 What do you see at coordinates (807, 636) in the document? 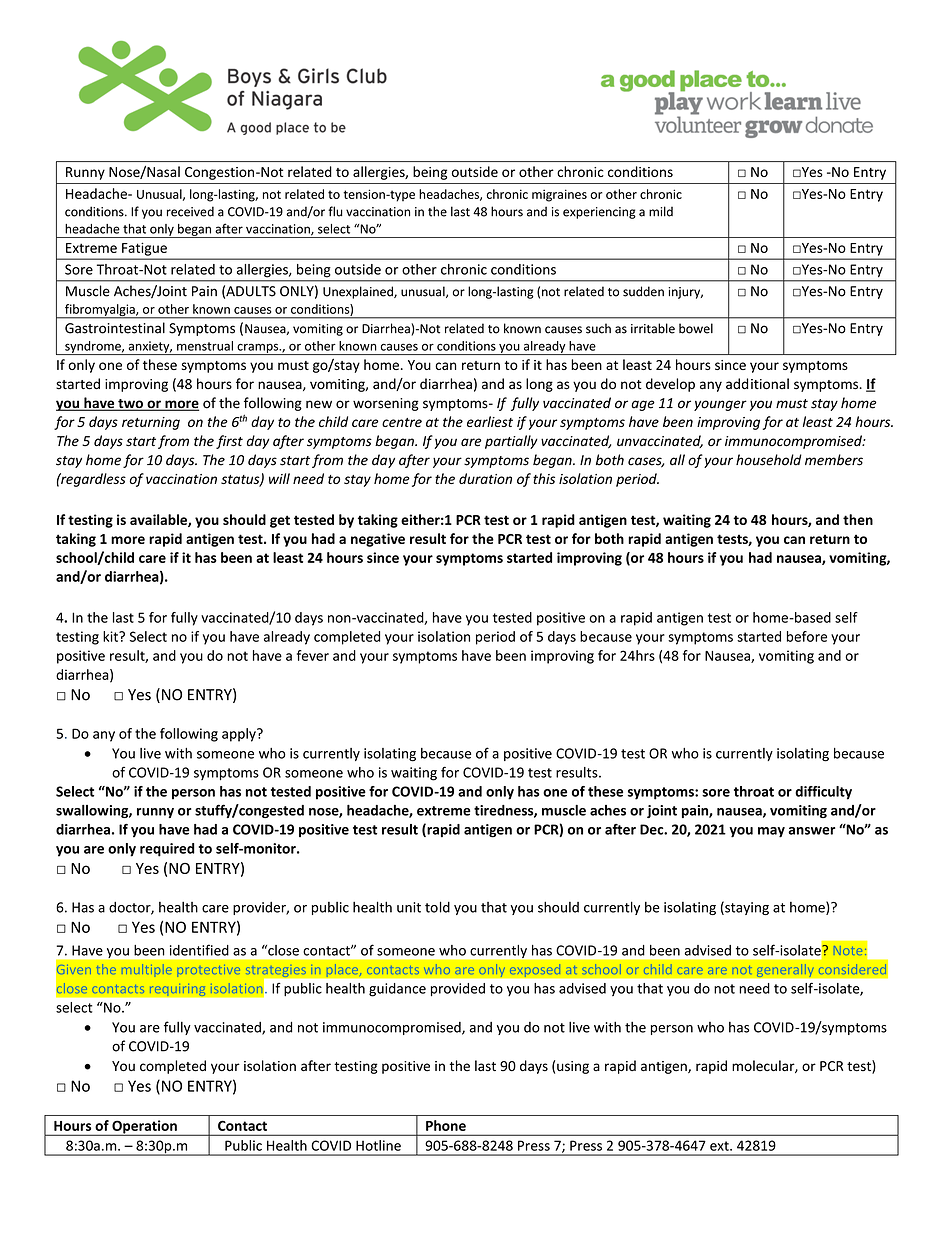
I see `before` at bounding box center [807, 636].
